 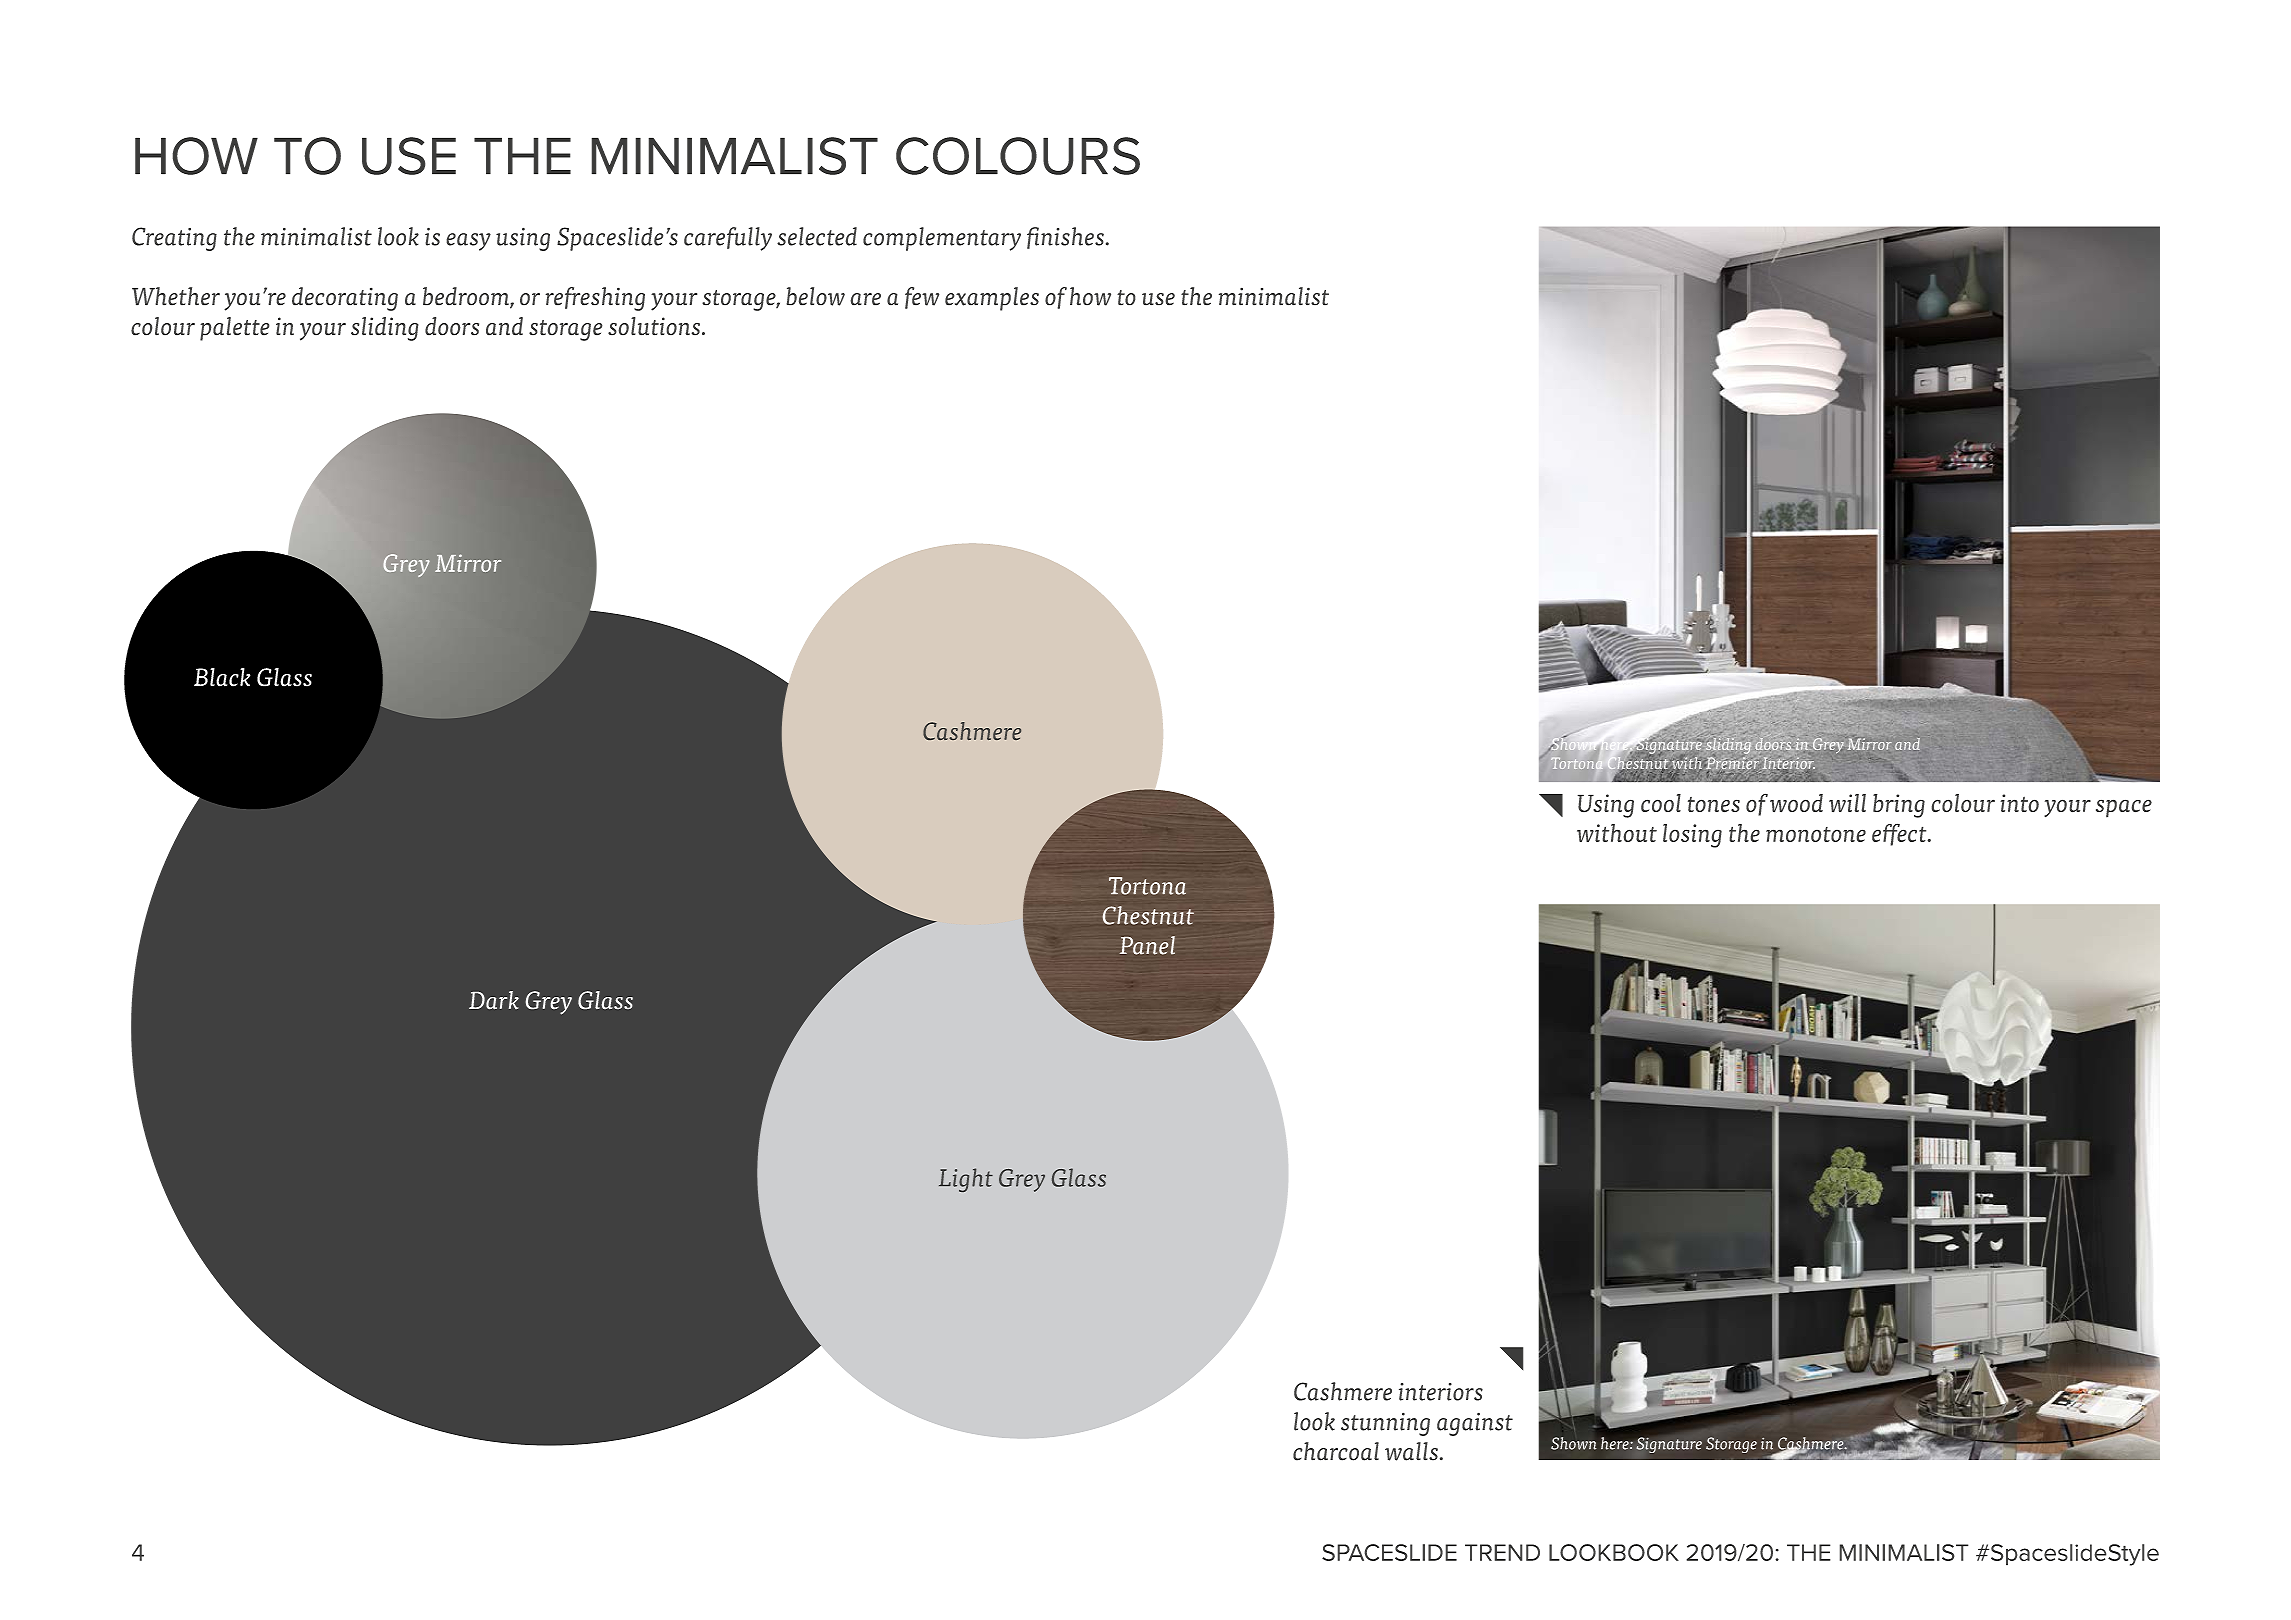 I want to click on decorating, so click(x=345, y=299).
